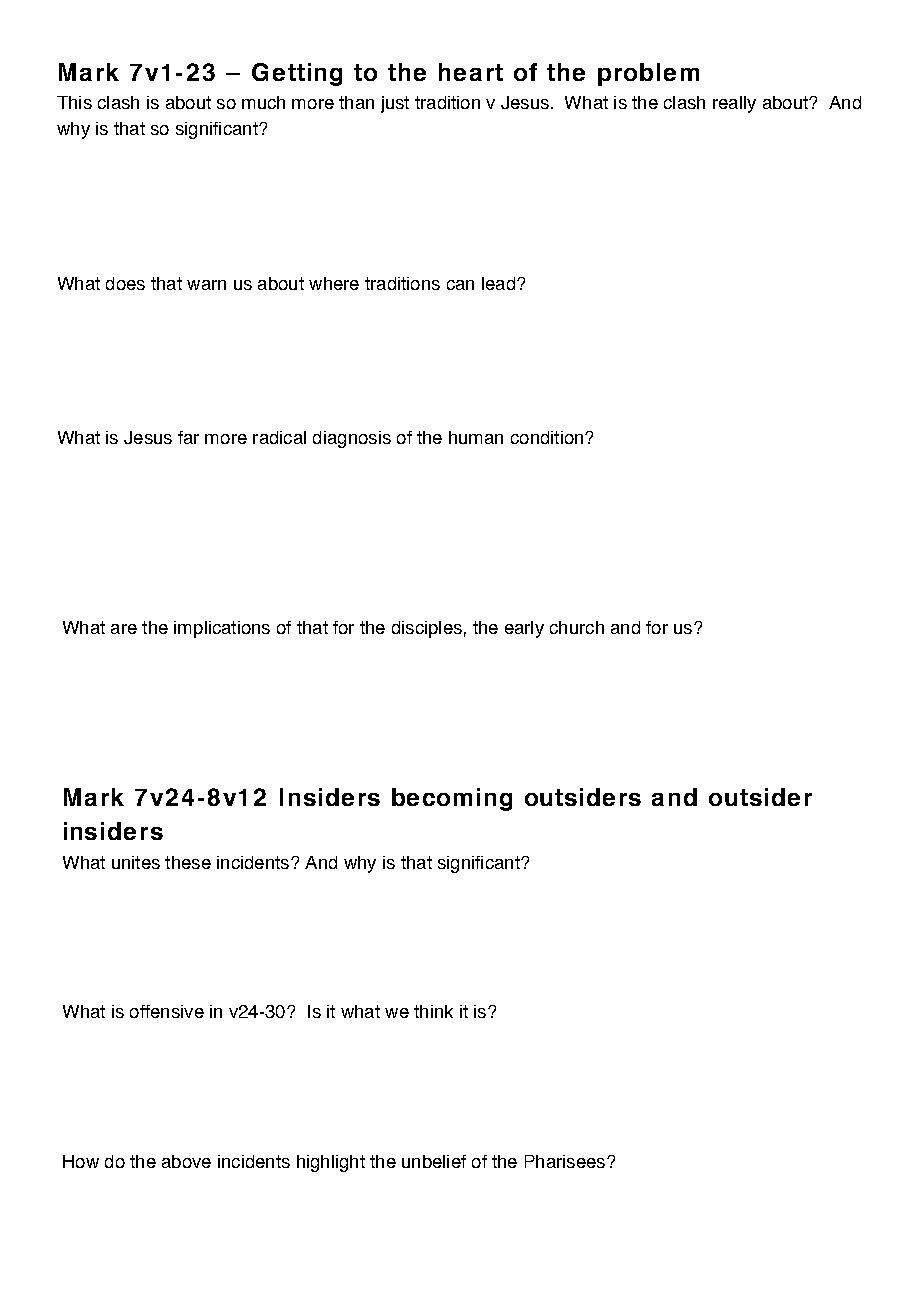  I want to click on disciples, so click(427, 629).
